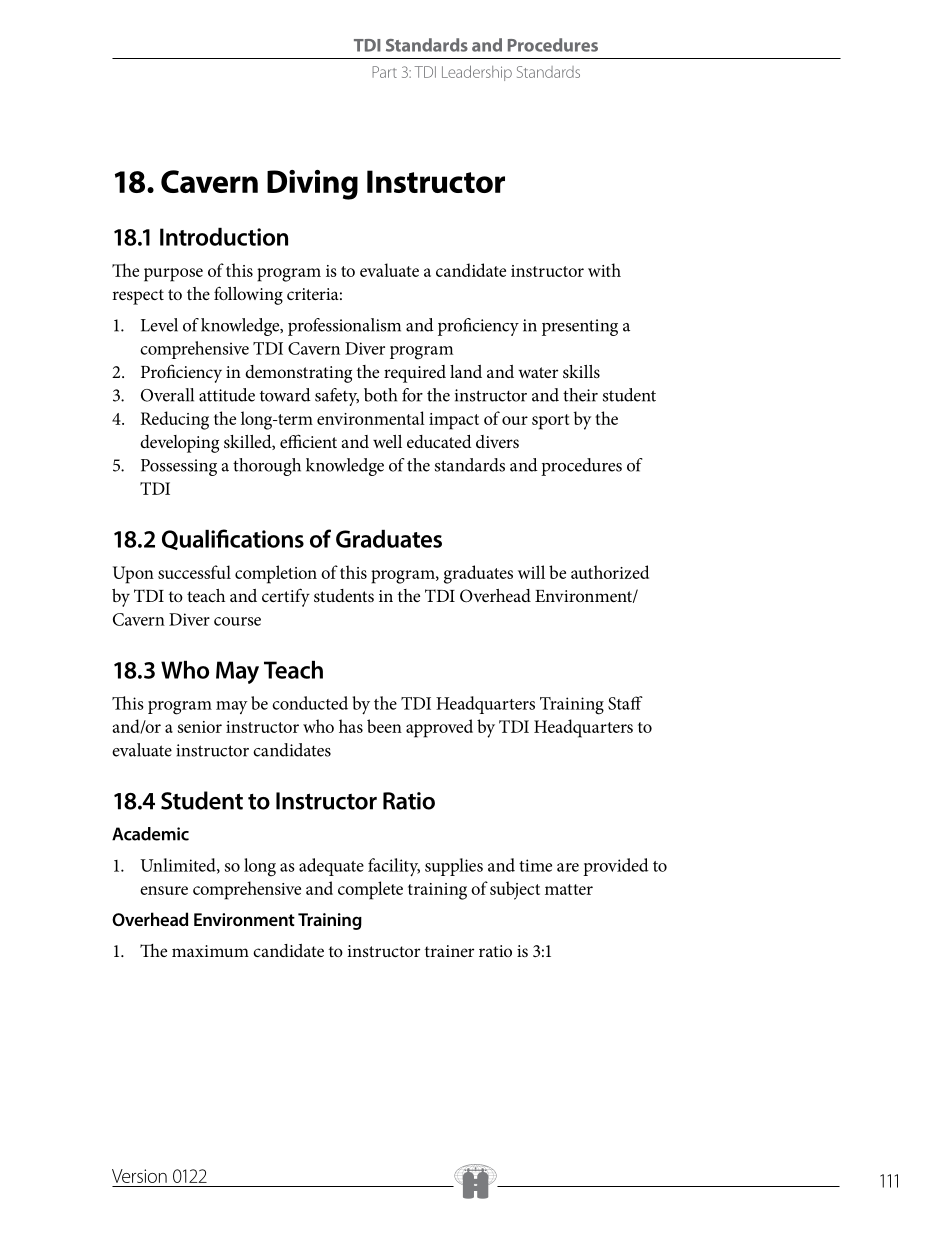  Describe the element at coordinates (179, 444) in the image. I see `developing` at that location.
